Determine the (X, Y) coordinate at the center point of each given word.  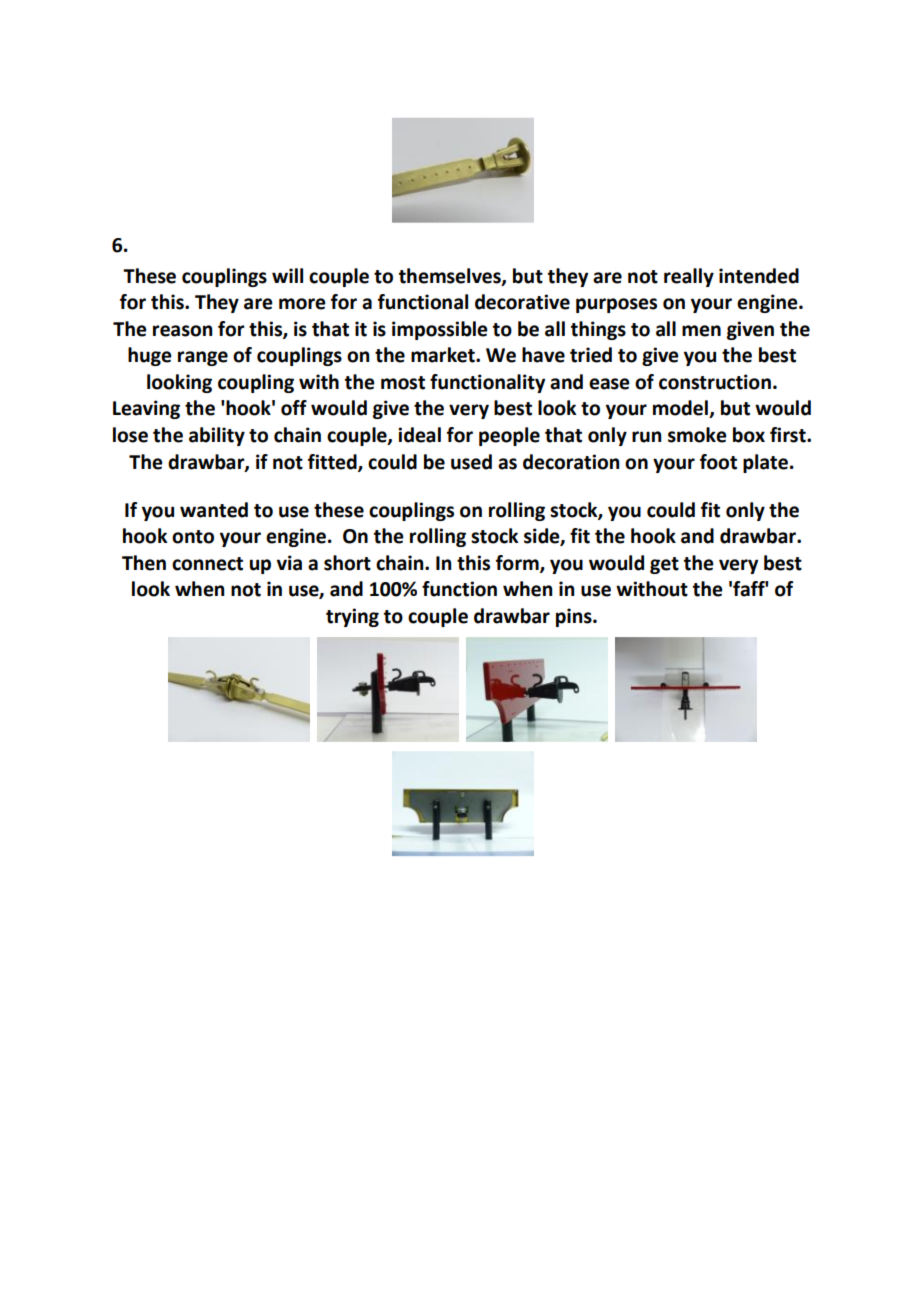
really (689, 277)
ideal (419, 435)
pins (575, 617)
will (287, 275)
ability (217, 436)
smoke (697, 435)
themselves (451, 276)
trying (352, 617)
